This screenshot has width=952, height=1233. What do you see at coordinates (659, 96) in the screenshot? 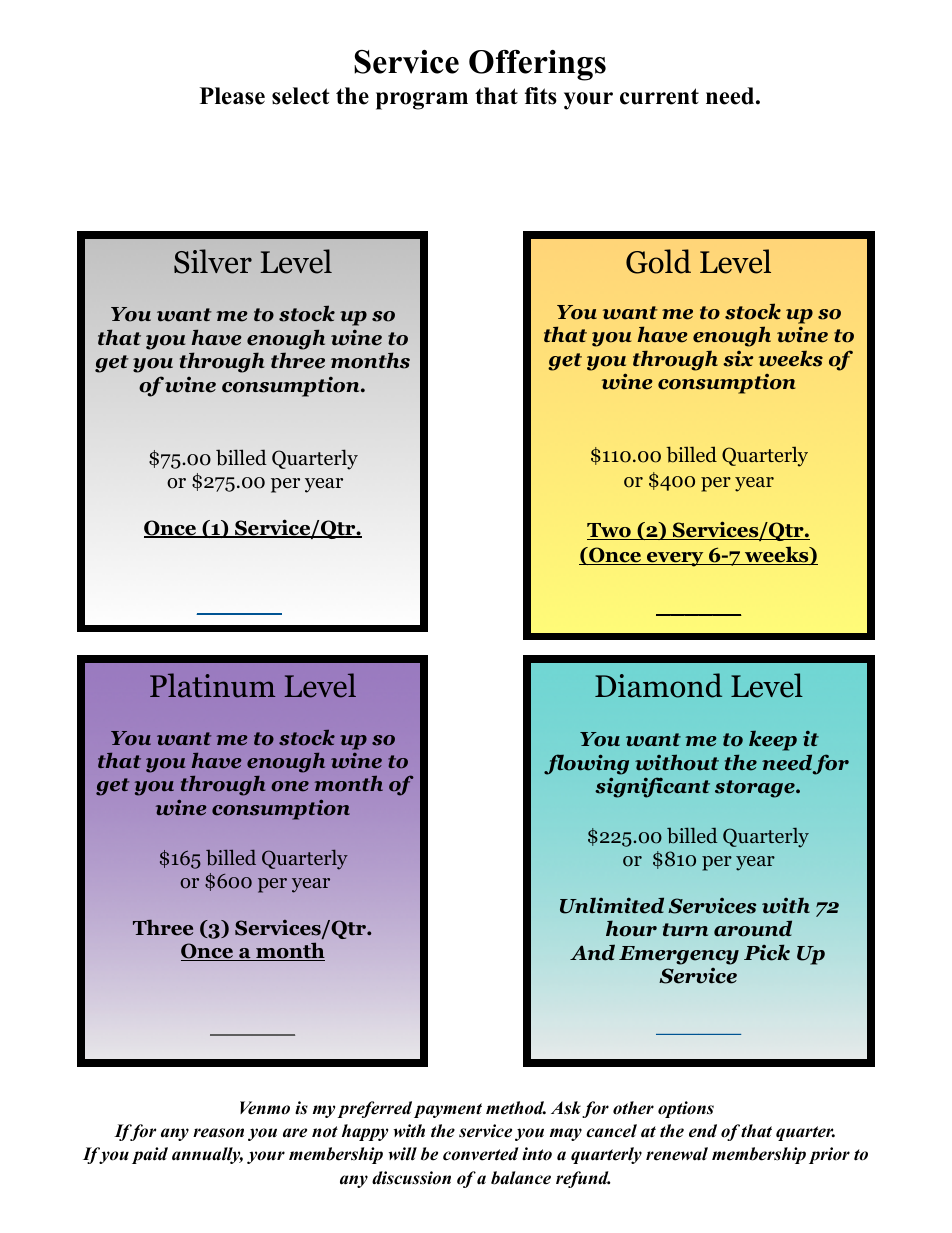
I see `current` at bounding box center [659, 96].
